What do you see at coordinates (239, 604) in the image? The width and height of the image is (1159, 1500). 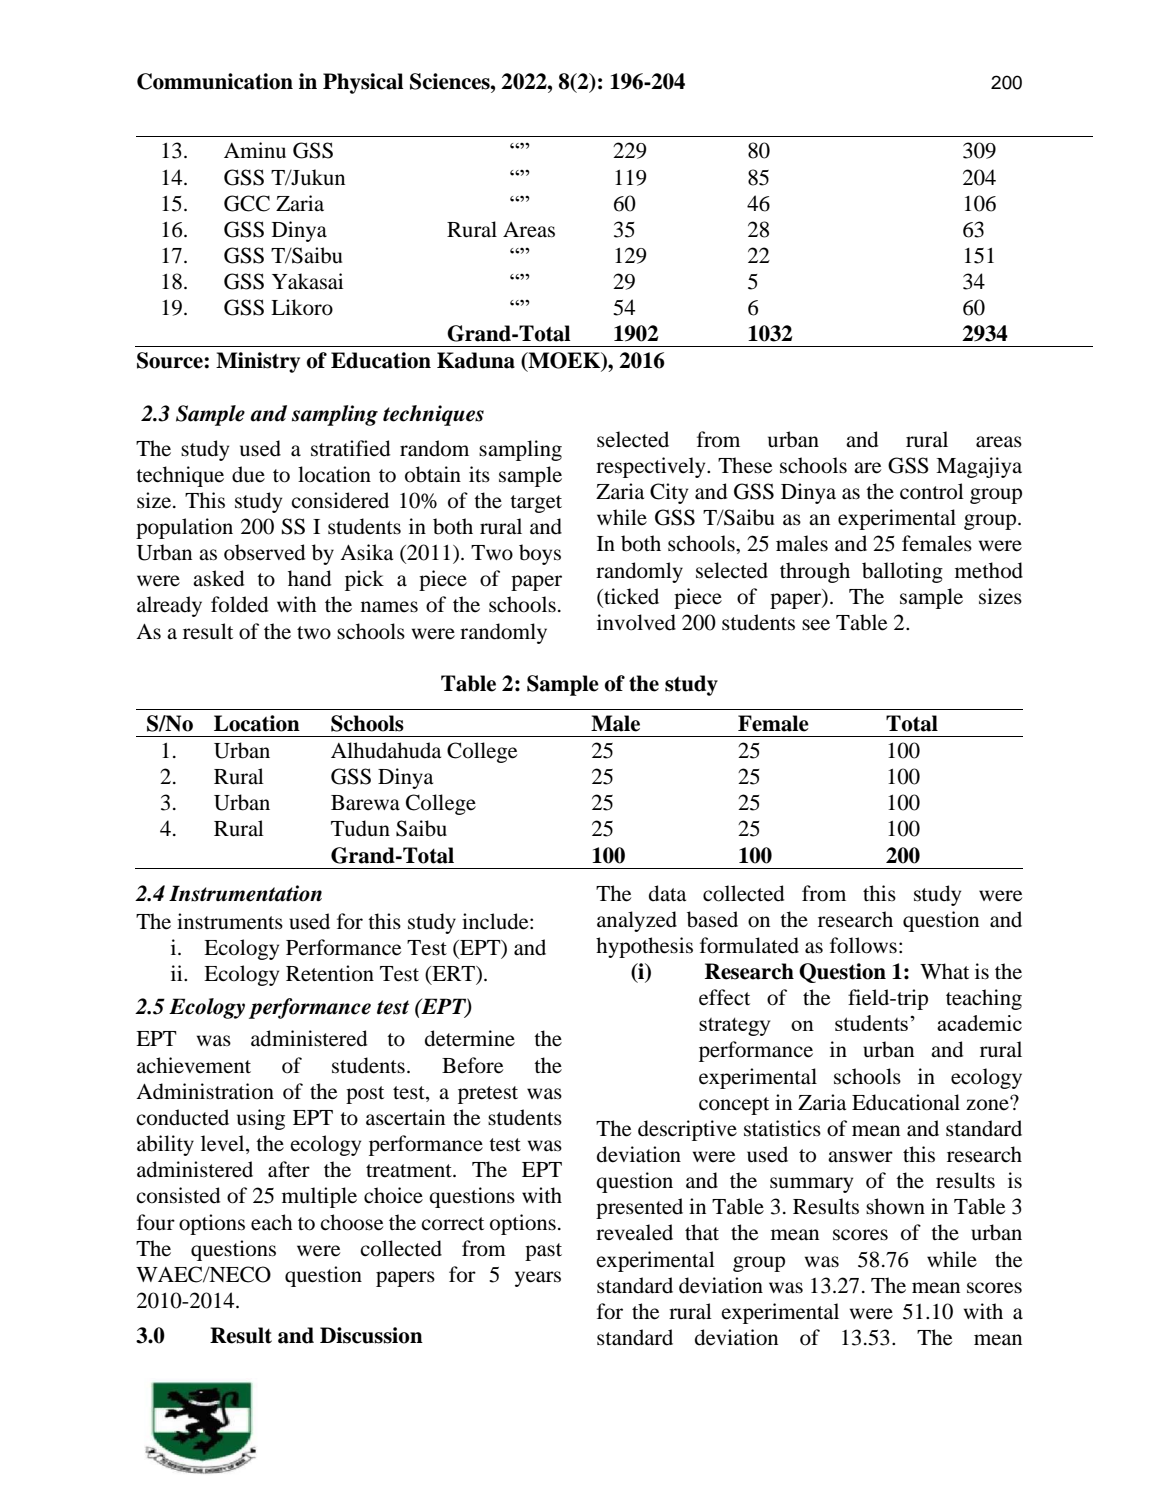 I see `folded` at bounding box center [239, 604].
